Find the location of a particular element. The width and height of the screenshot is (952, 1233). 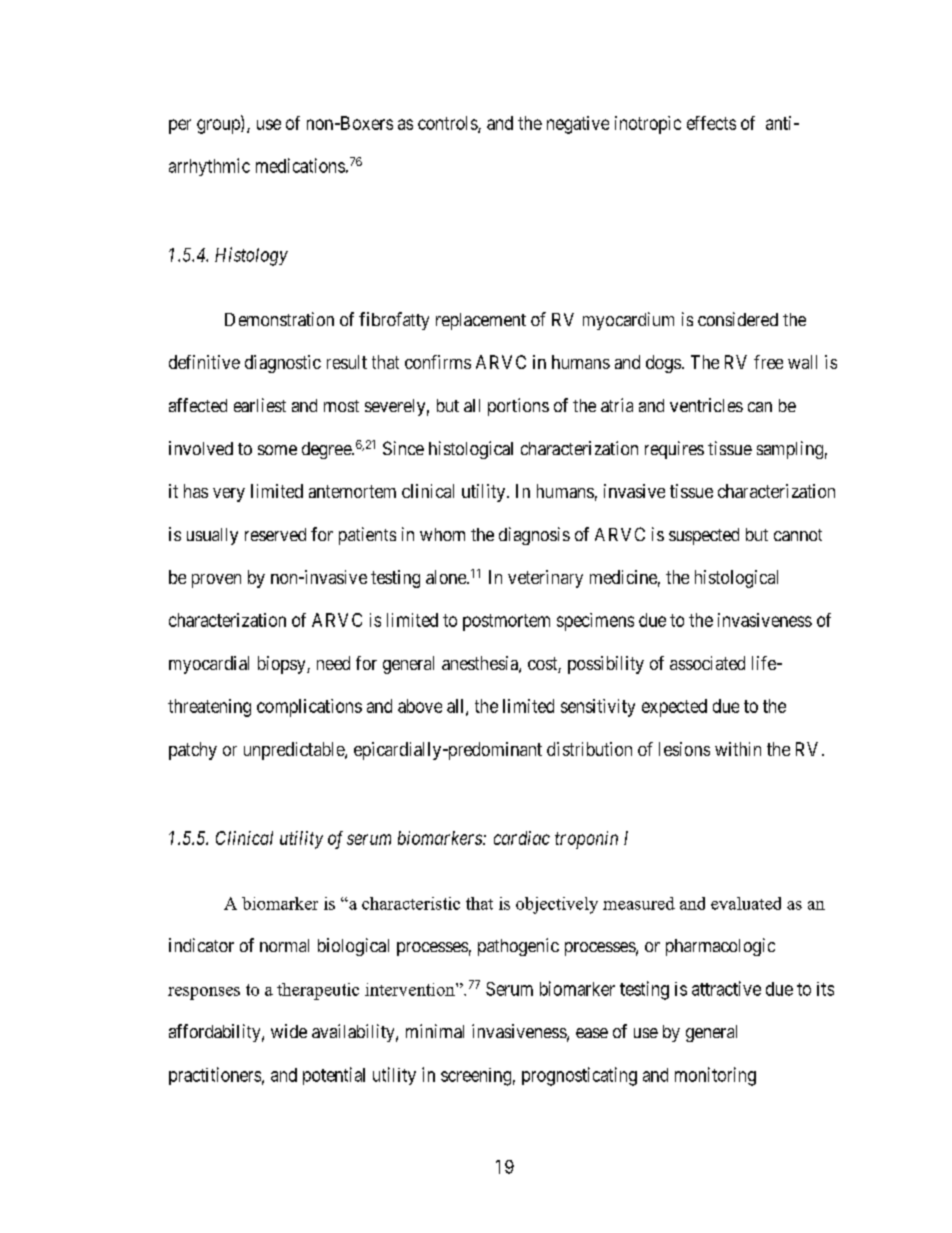

wide is located at coordinates (289, 1031).
